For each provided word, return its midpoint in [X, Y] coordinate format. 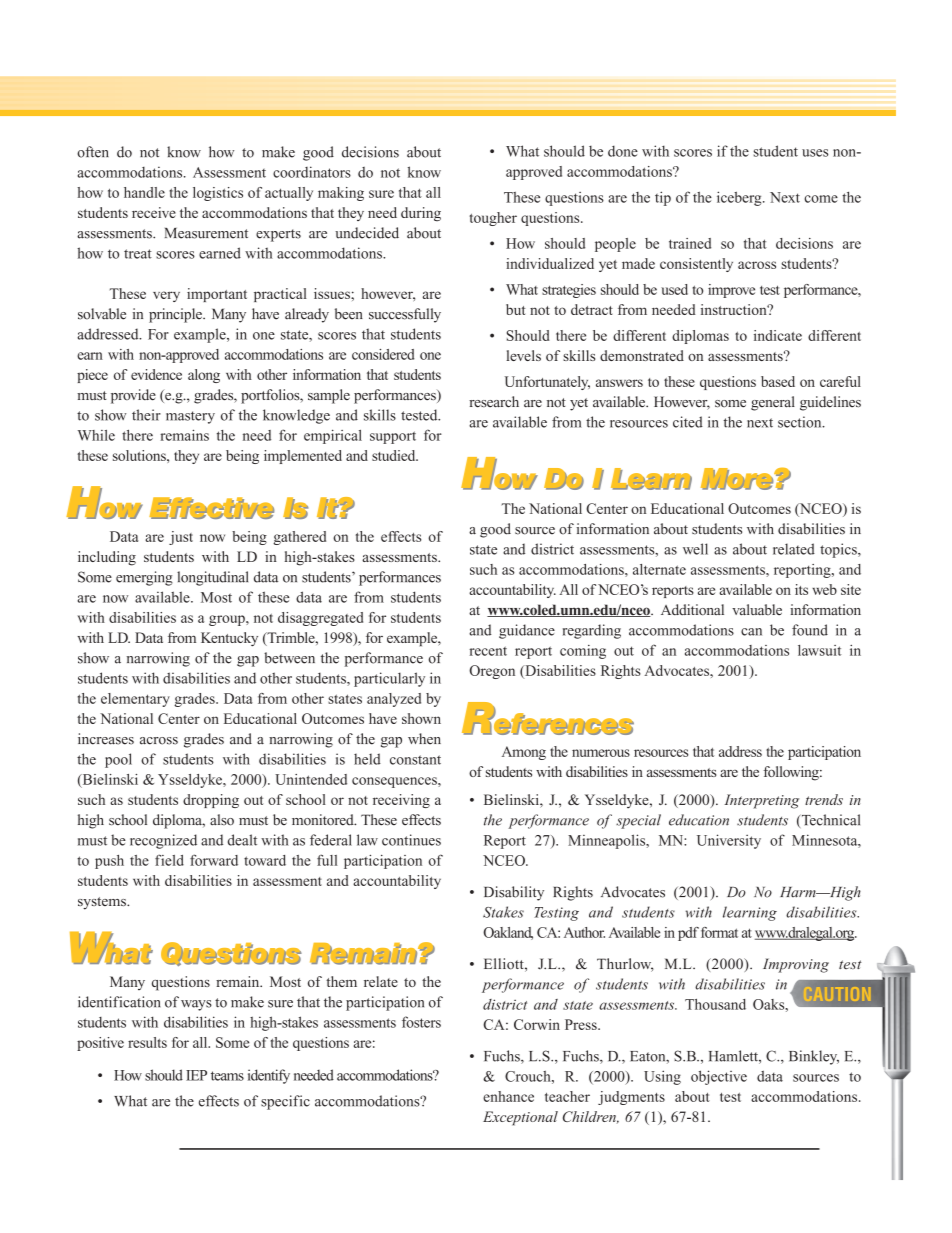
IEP [196, 1075]
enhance [508, 1096]
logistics [218, 194]
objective [719, 1077]
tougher [493, 219]
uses [815, 153]
